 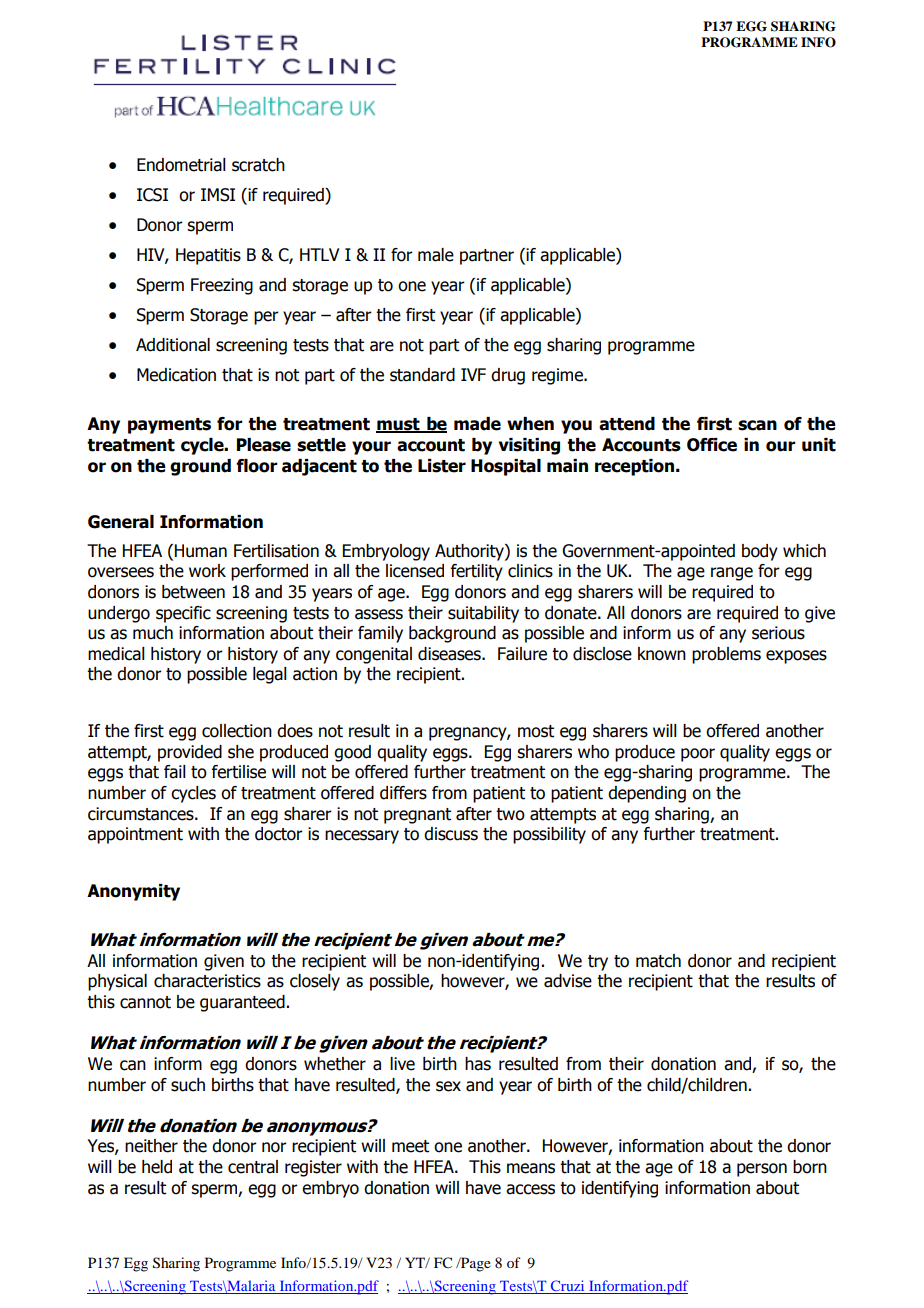 What do you see at coordinates (270, 675) in the screenshot?
I see `legal` at bounding box center [270, 675].
